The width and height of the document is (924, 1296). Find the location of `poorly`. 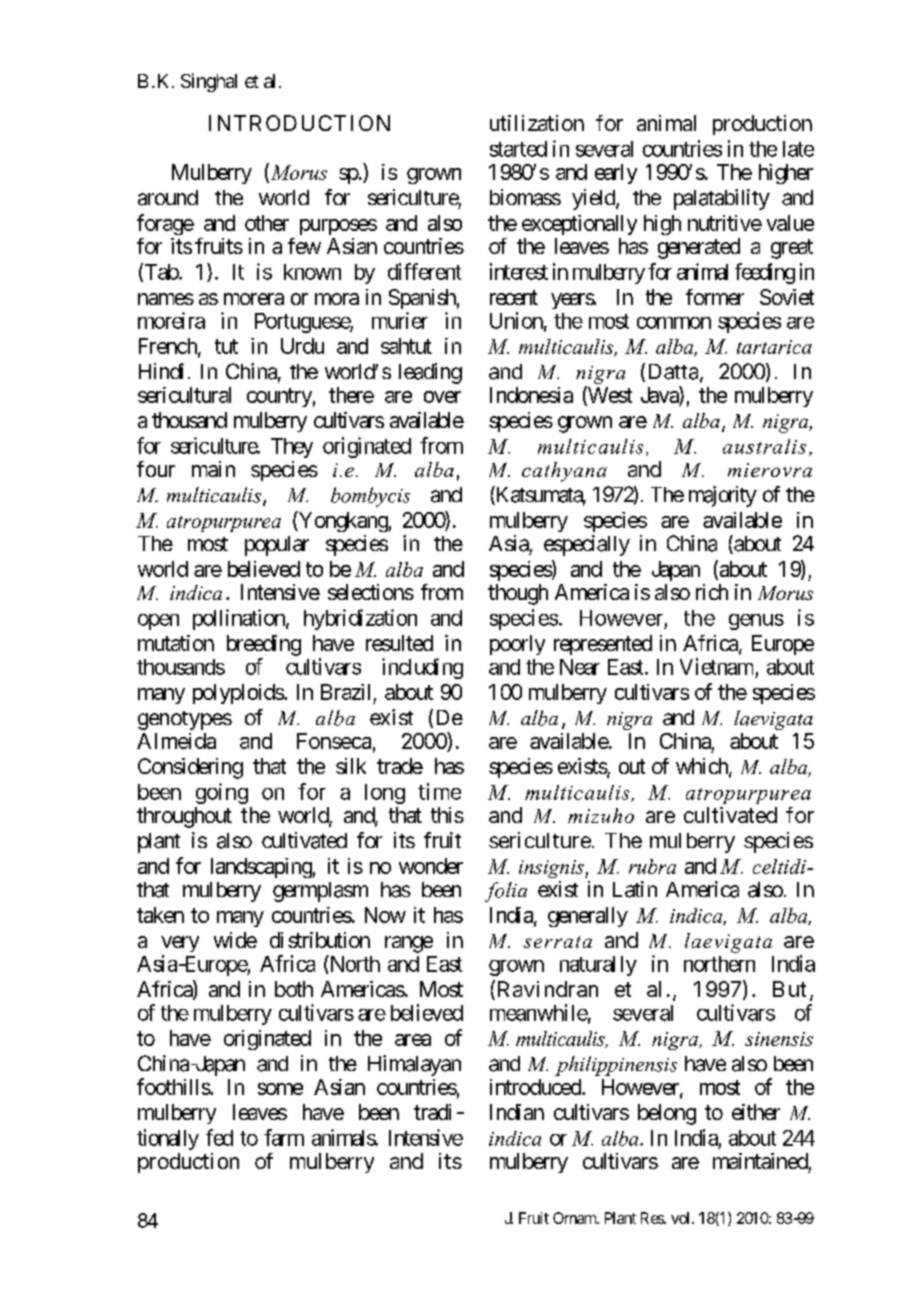

poorly is located at coordinates (517, 645).
